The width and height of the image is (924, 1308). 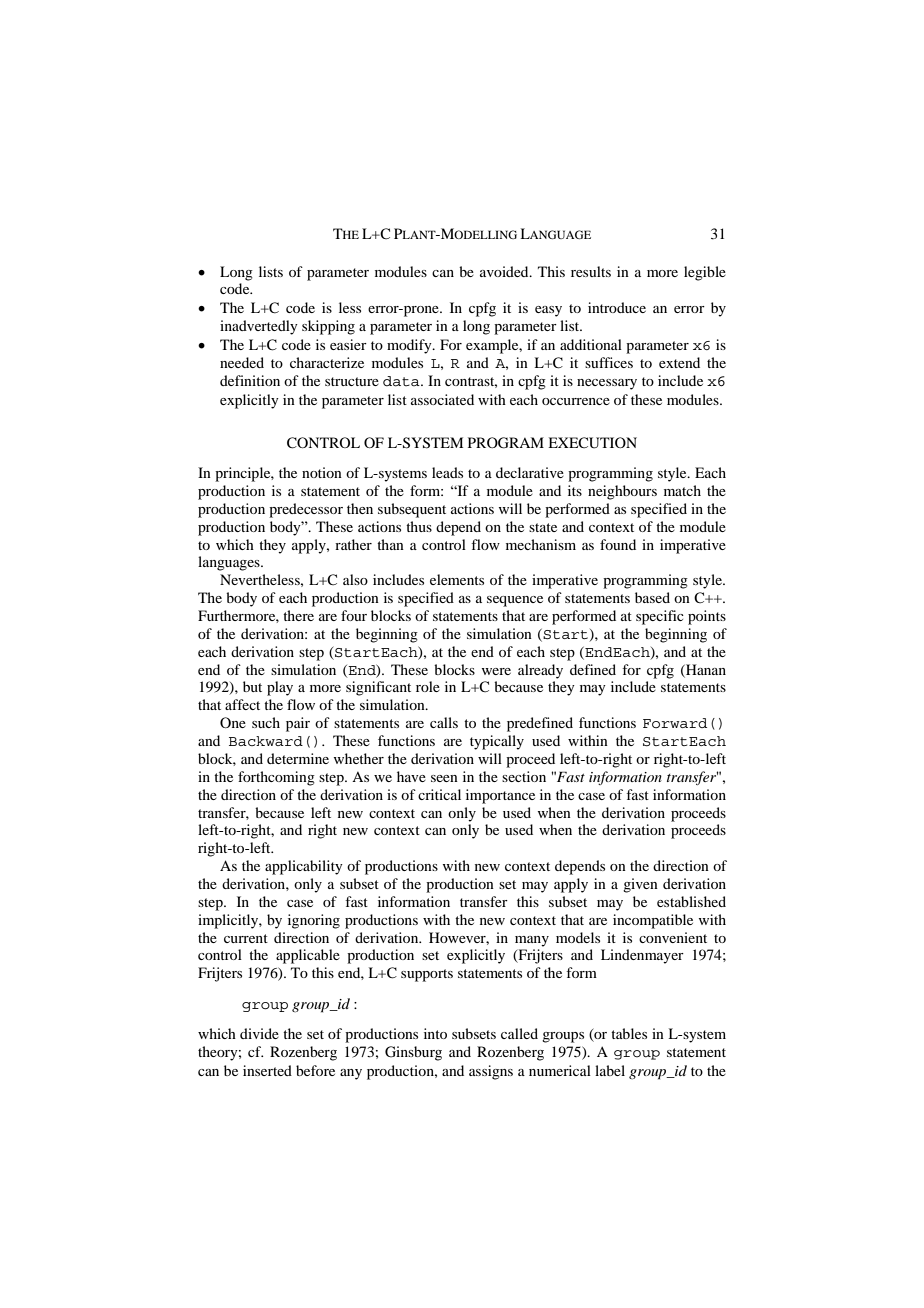 What do you see at coordinates (276, 778) in the image?
I see `forthcoming` at bounding box center [276, 778].
